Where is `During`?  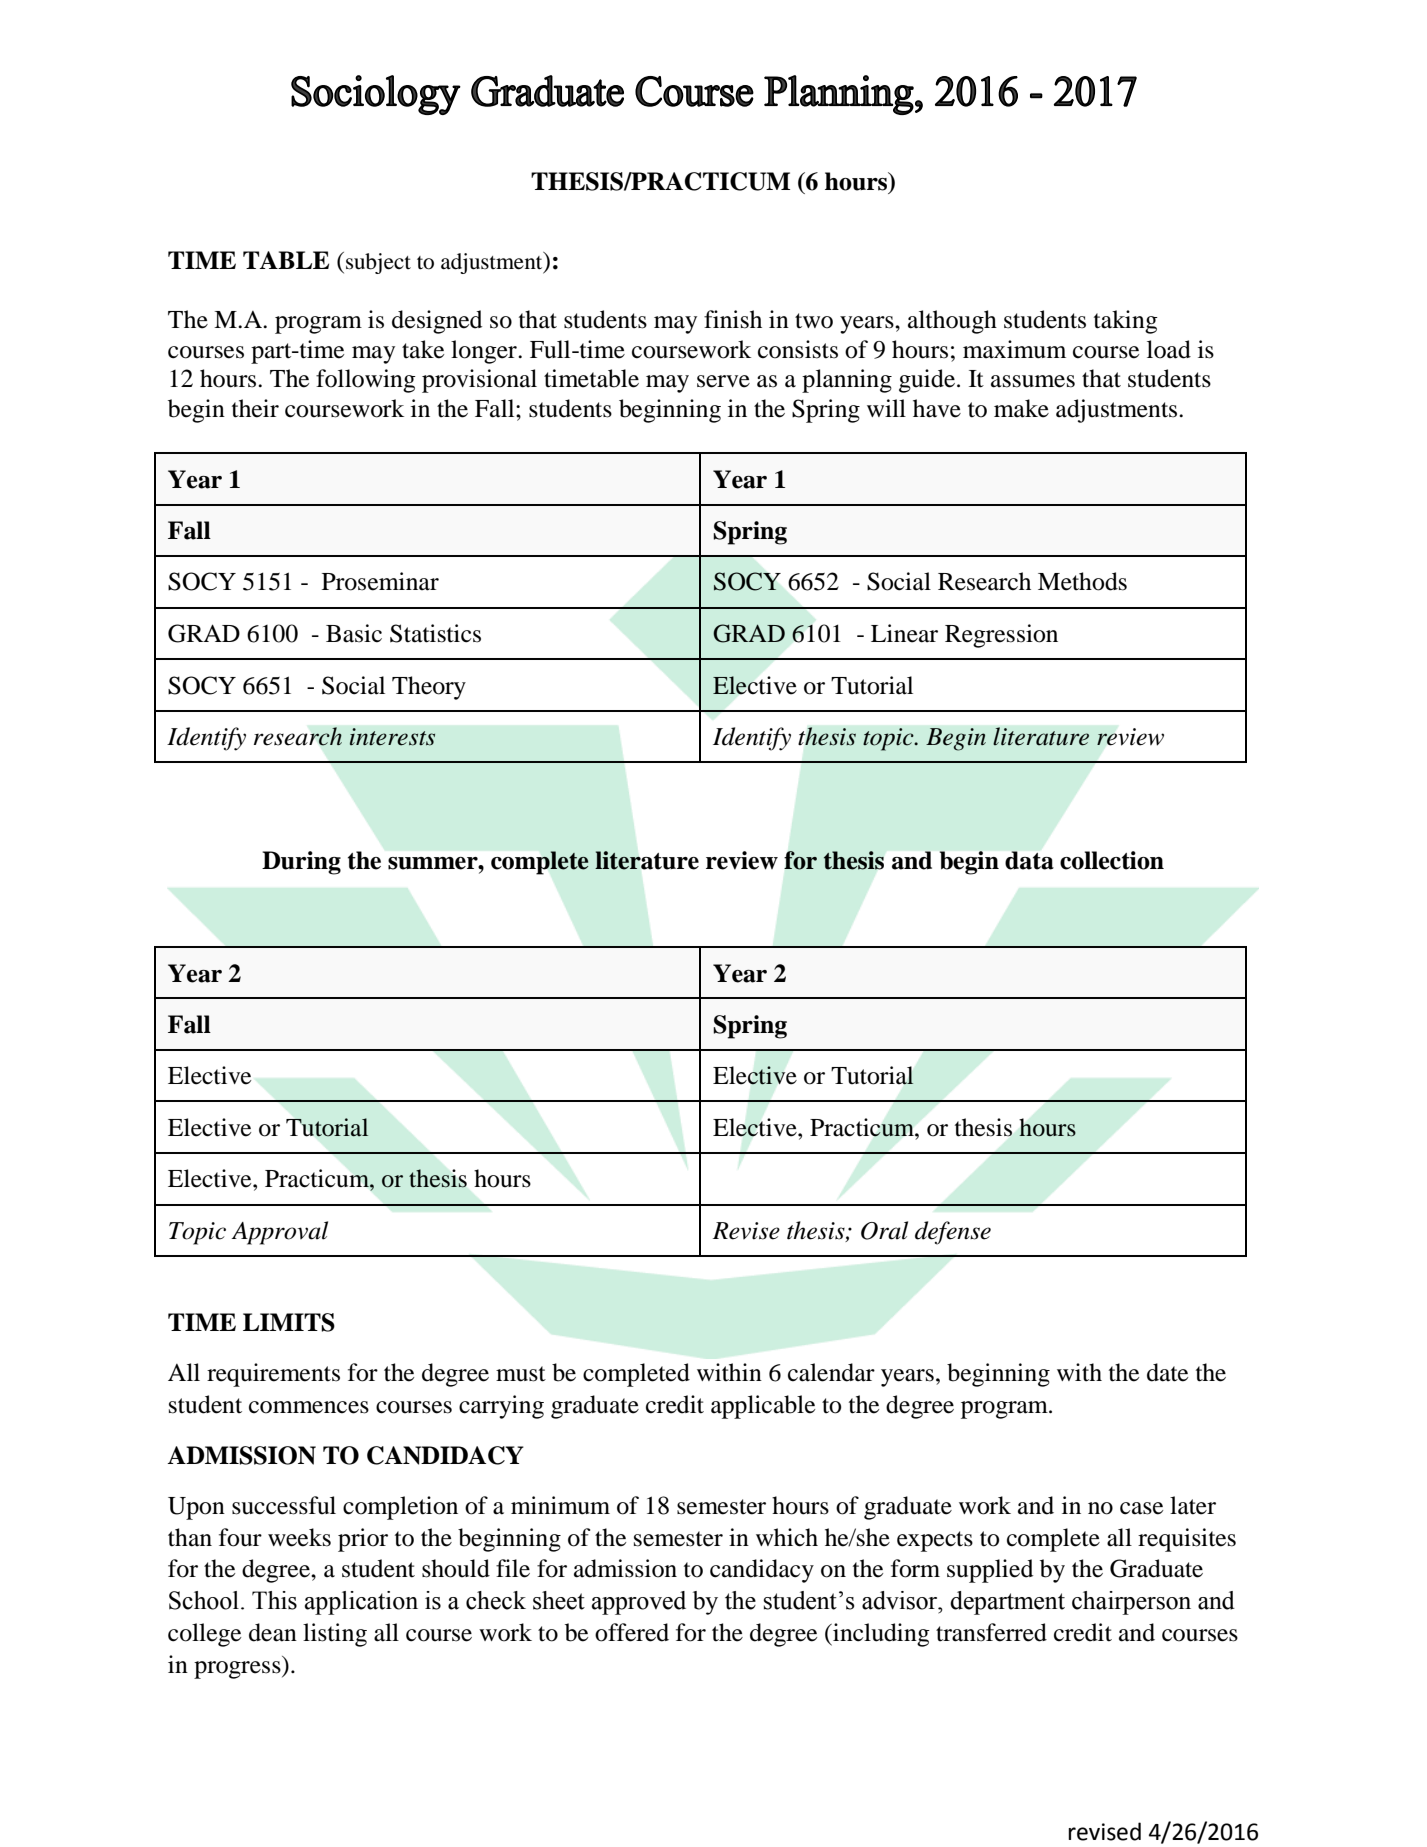
During is located at coordinates (301, 863).
